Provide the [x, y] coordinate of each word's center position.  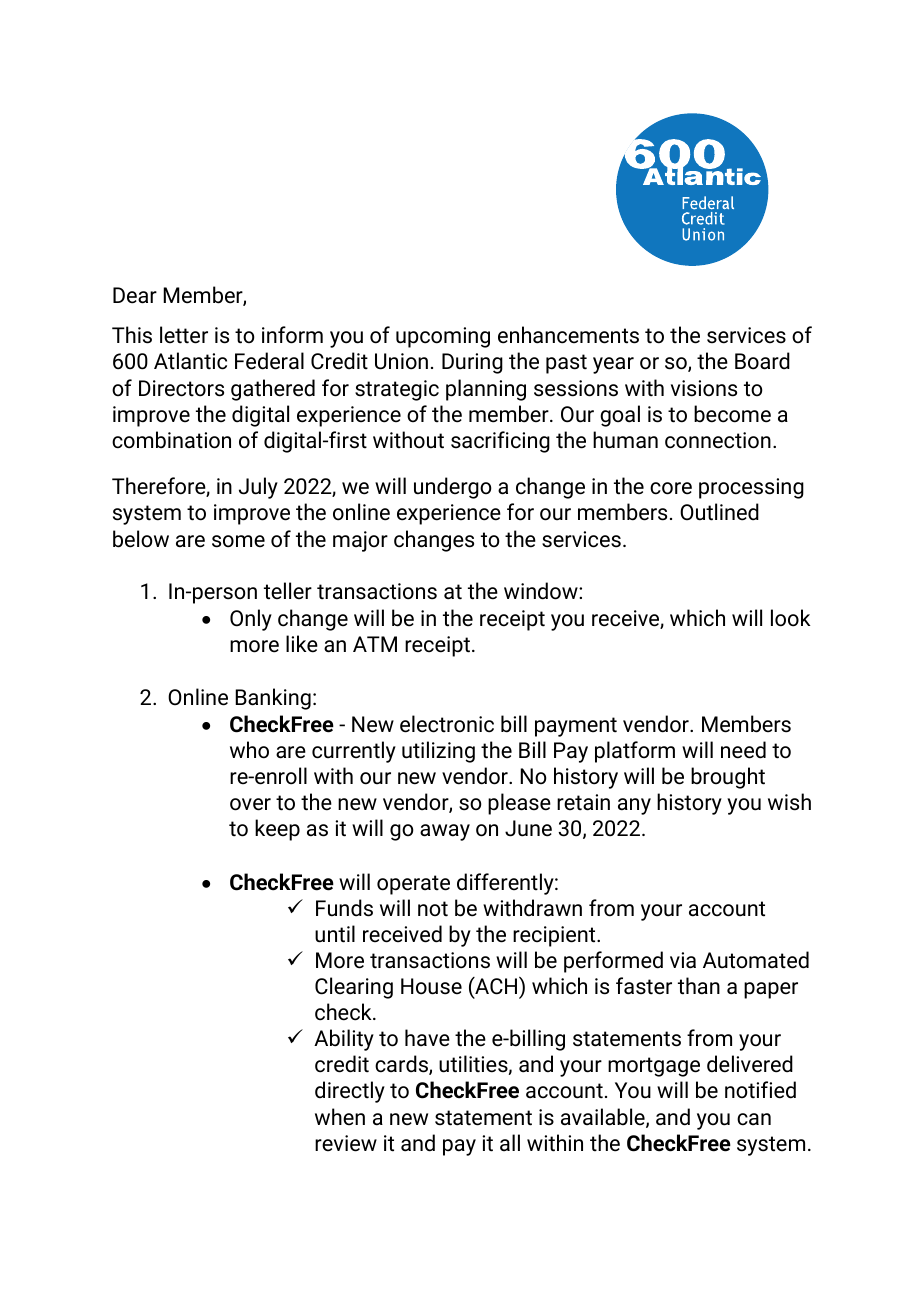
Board [762, 361]
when [340, 1117]
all [510, 1142]
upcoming [443, 337]
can [754, 1119]
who [249, 750]
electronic [447, 724]
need [743, 750]
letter [184, 335]
